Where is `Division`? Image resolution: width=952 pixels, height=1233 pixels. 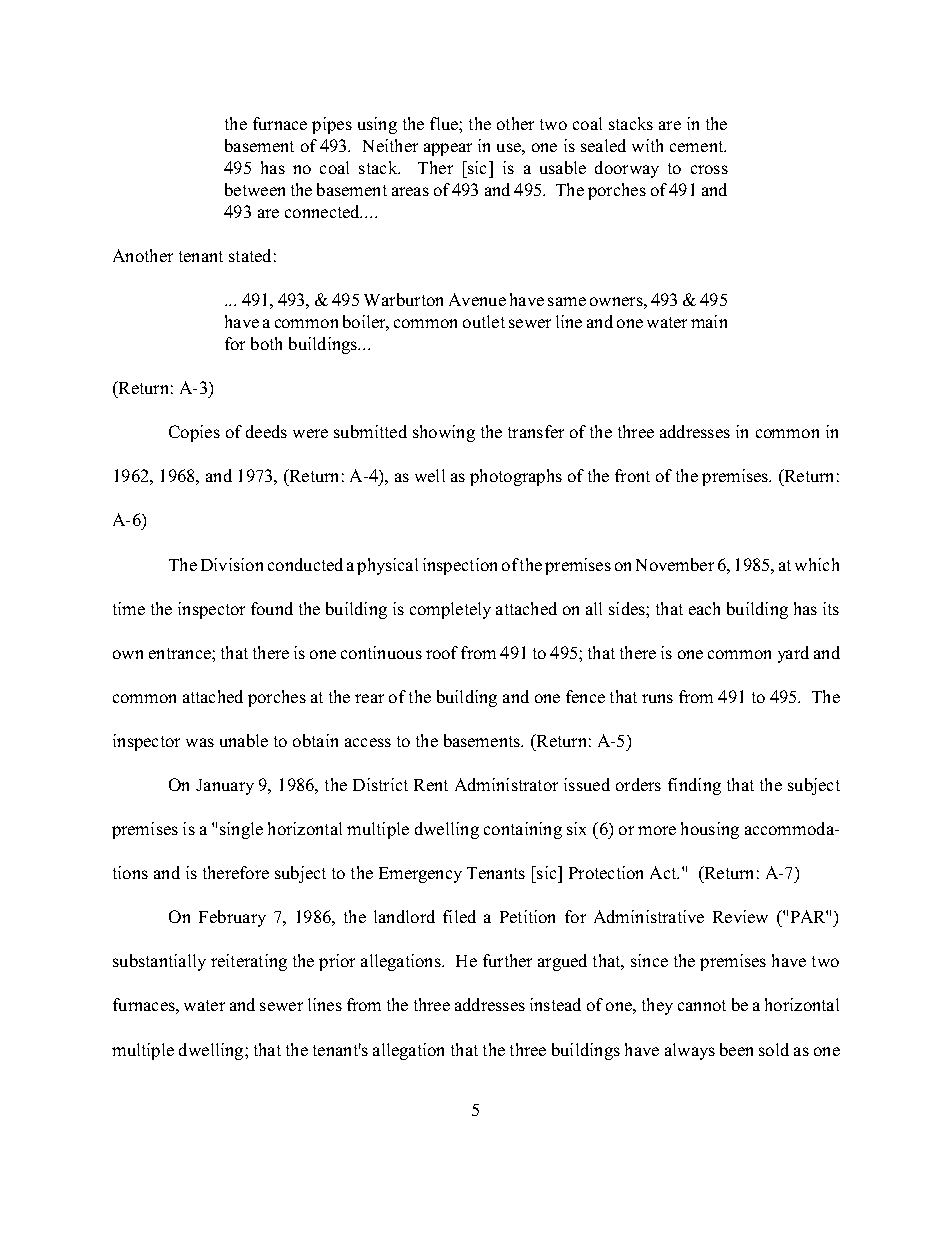 Division is located at coordinates (232, 564).
